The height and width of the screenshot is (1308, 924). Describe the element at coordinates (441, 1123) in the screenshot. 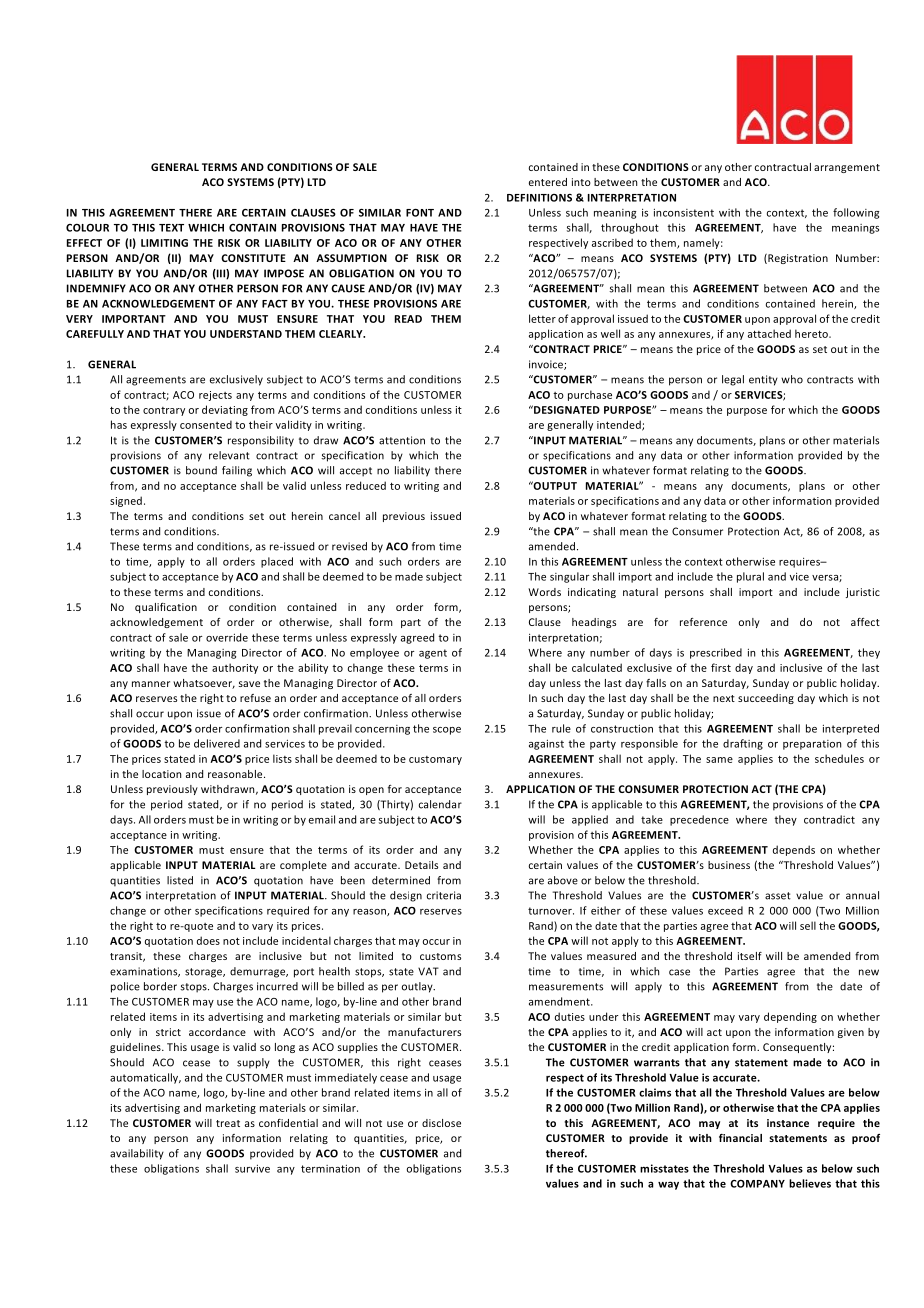

I see `disclose` at that location.
